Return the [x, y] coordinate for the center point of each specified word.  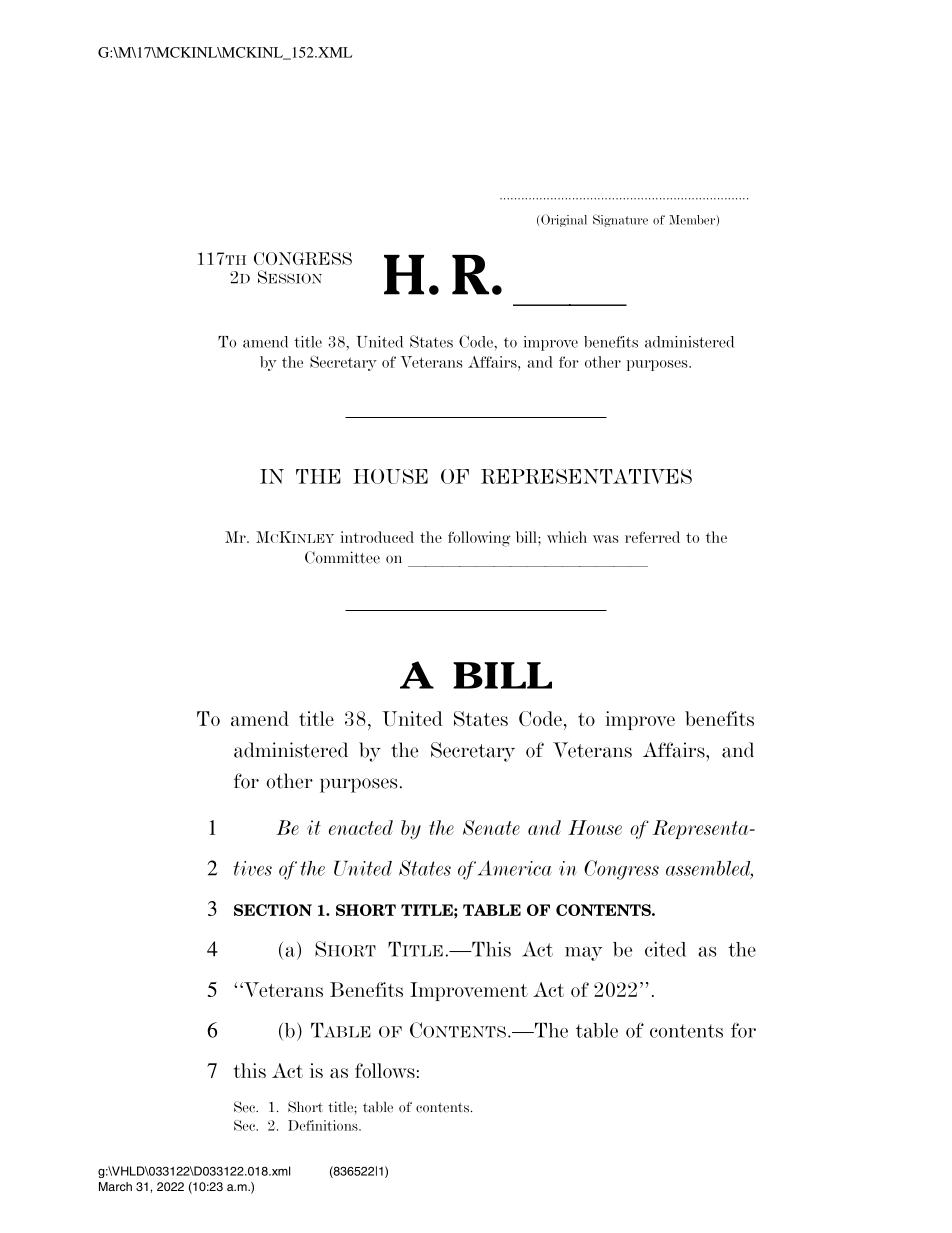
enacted [361, 827]
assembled [709, 869]
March [115, 1186]
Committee [342, 557]
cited [665, 949]
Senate [491, 827]
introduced [377, 537]
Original [564, 220]
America [515, 868]
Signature [620, 220]
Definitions [324, 1125]
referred [652, 537]
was [606, 539]
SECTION [273, 910]
